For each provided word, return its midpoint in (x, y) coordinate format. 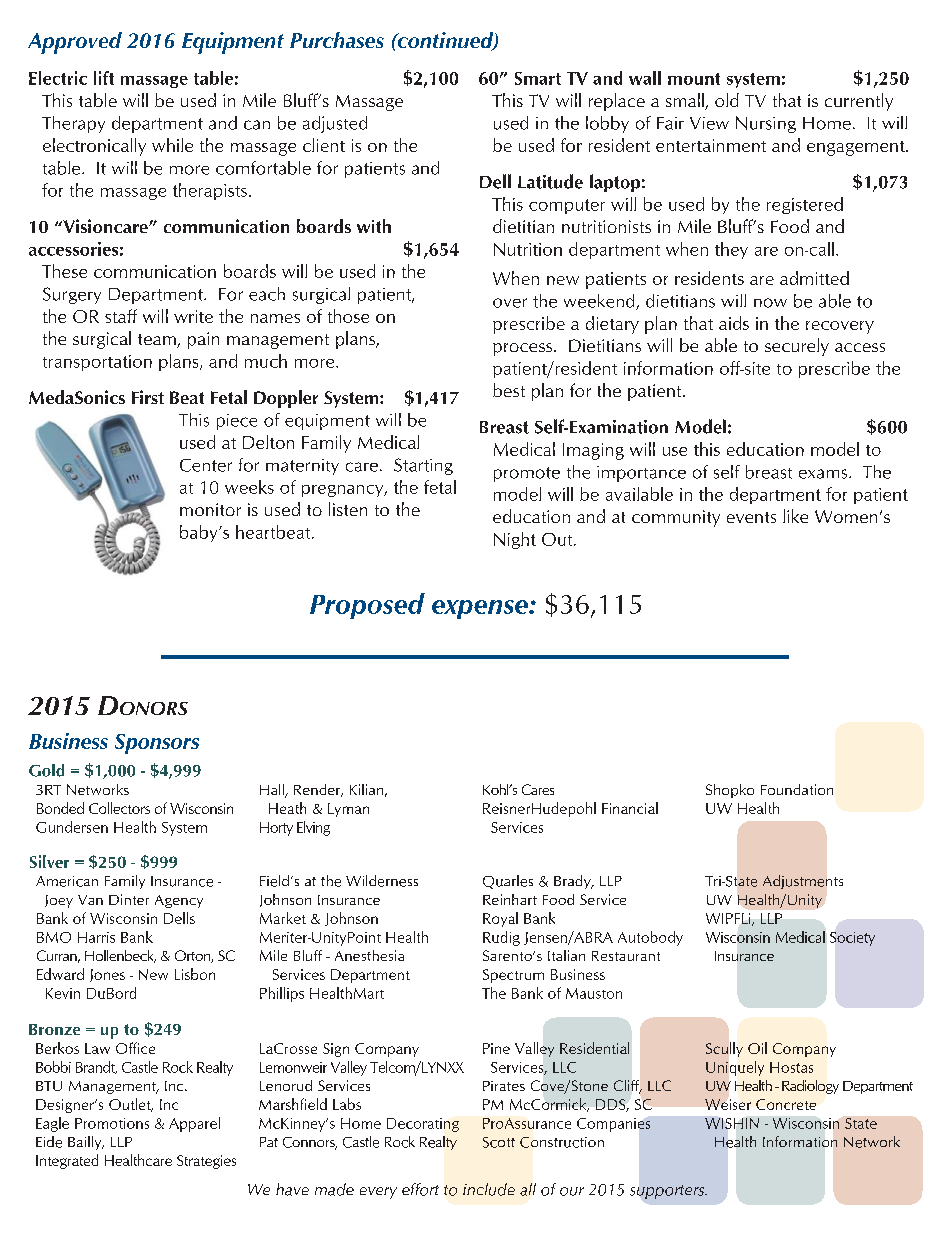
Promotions (112, 1123)
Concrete (786, 1104)
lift (104, 78)
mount (694, 79)
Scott (499, 1142)
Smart (538, 78)
